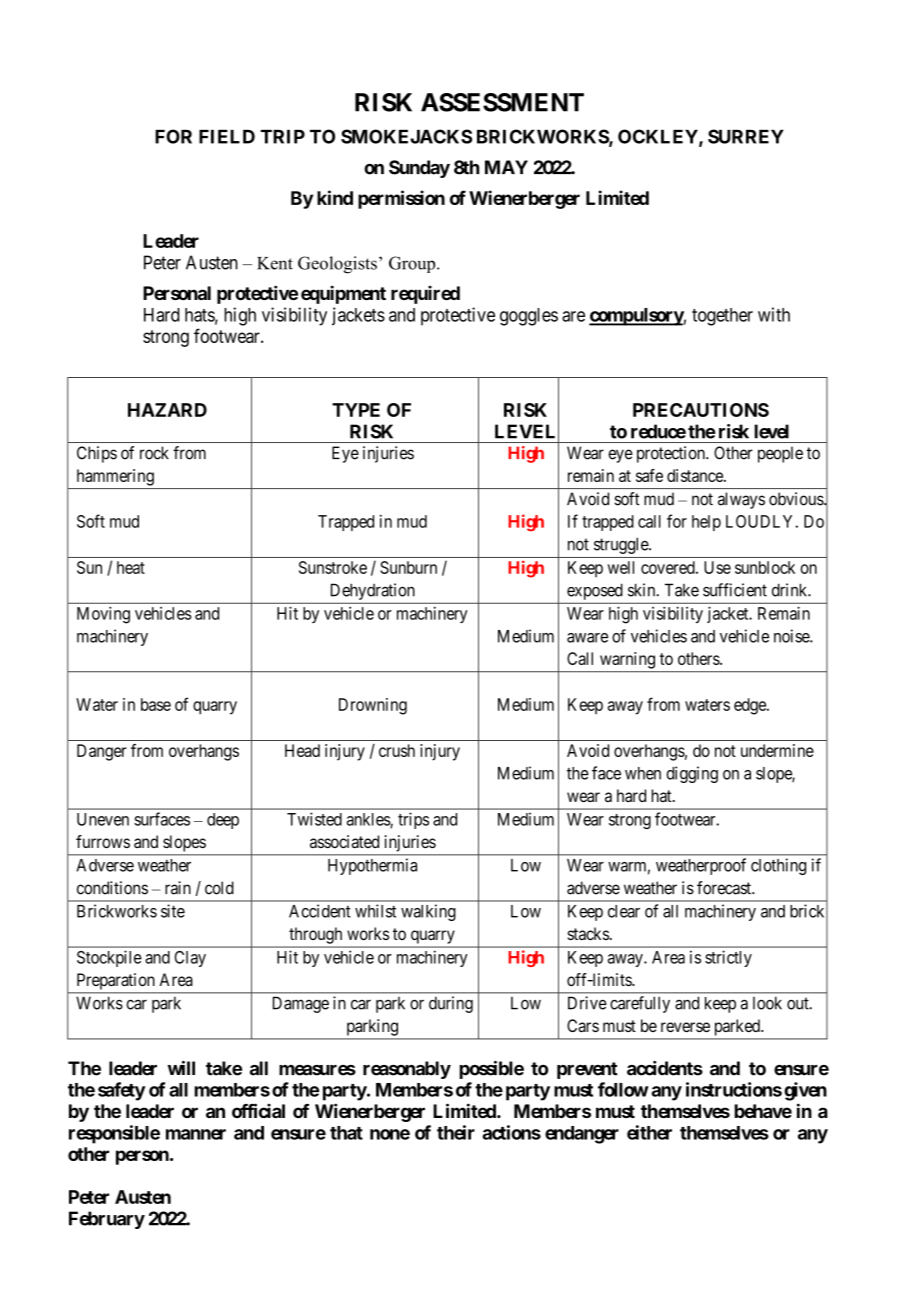  Describe the element at coordinates (746, 136) in the image. I see `SURREY` at that location.
